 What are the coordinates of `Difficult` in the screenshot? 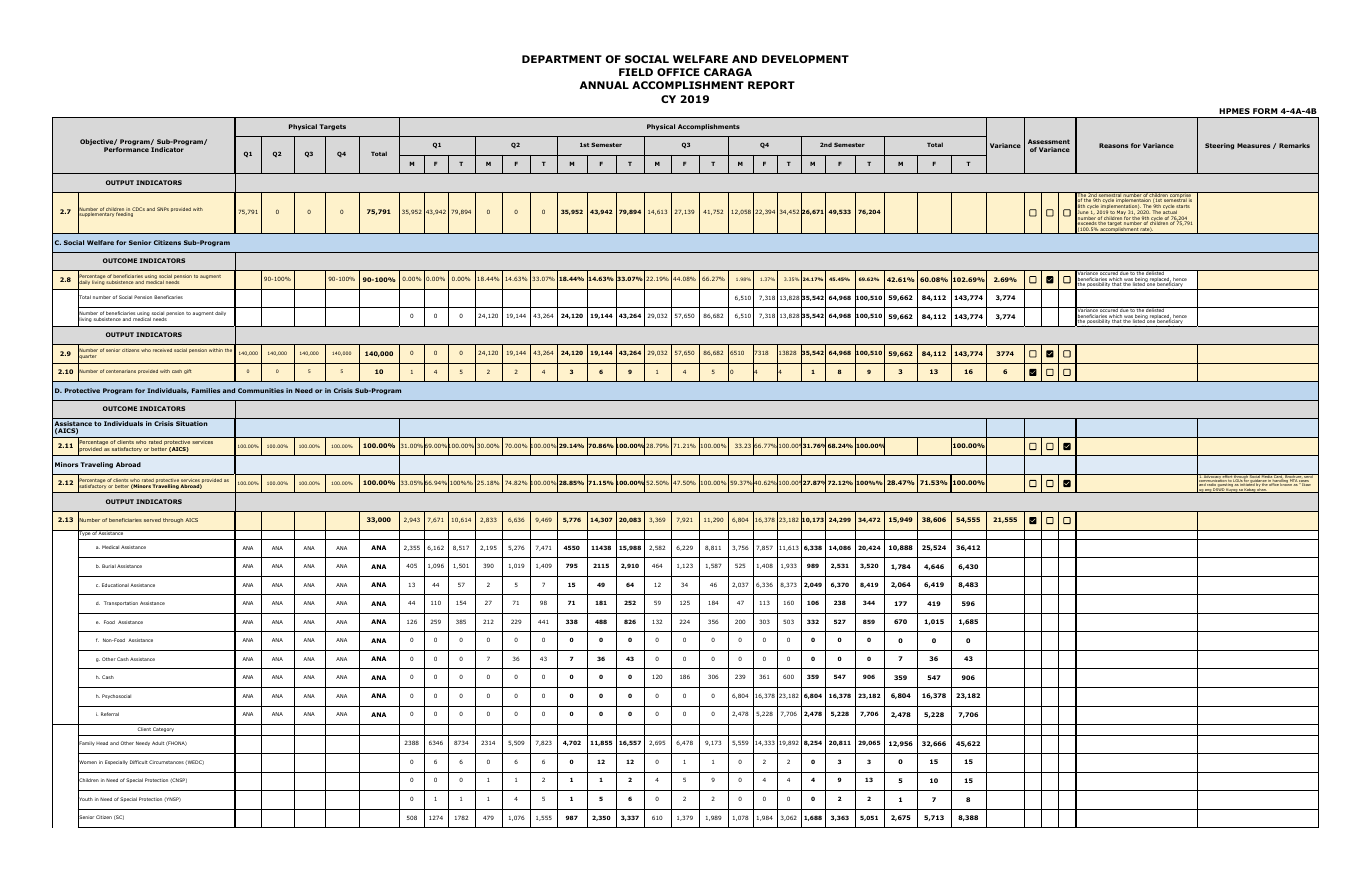 It's located at (139, 762).
